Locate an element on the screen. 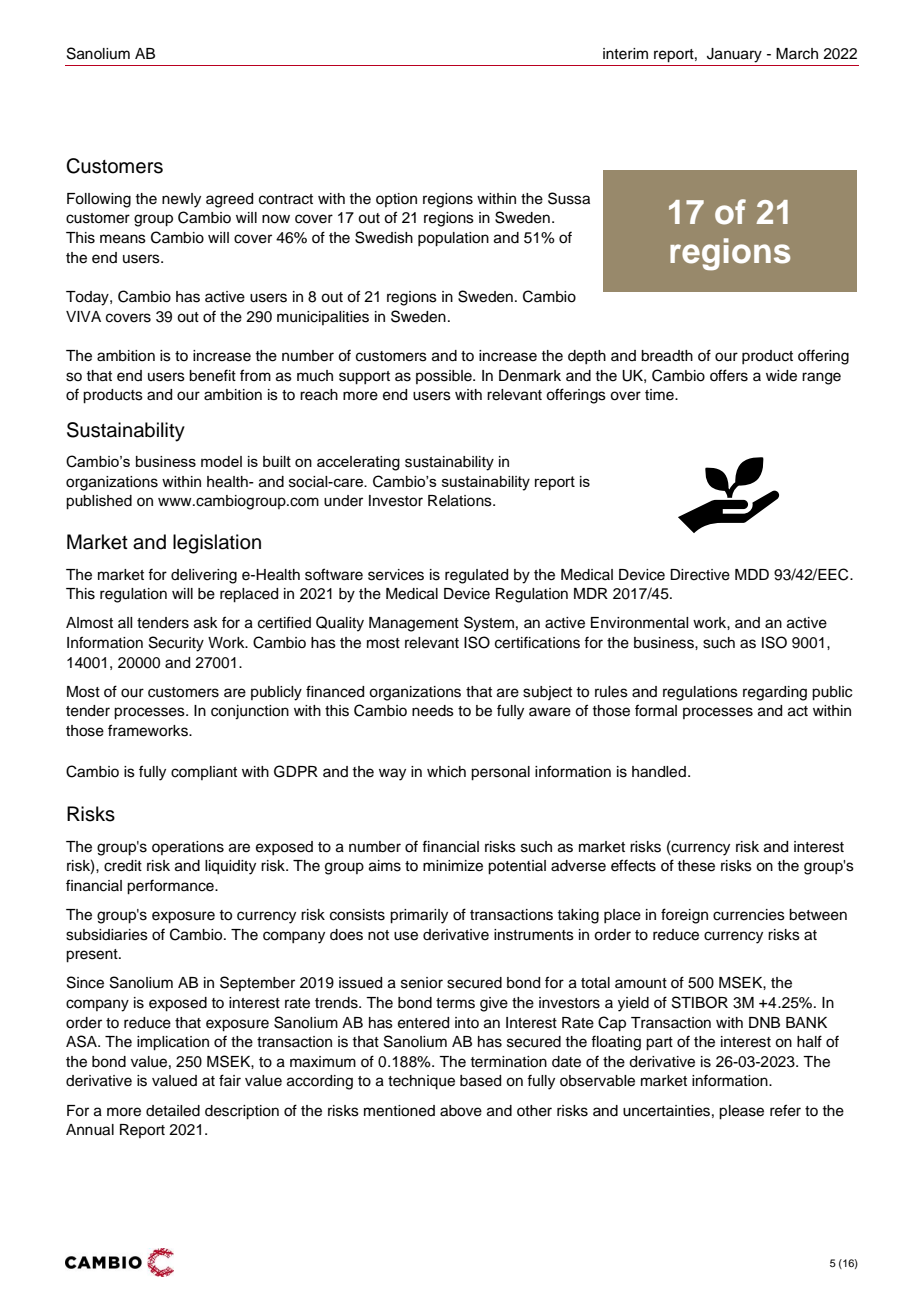 This screenshot has height=1308, width=924. detailed is located at coordinates (173, 1111).
